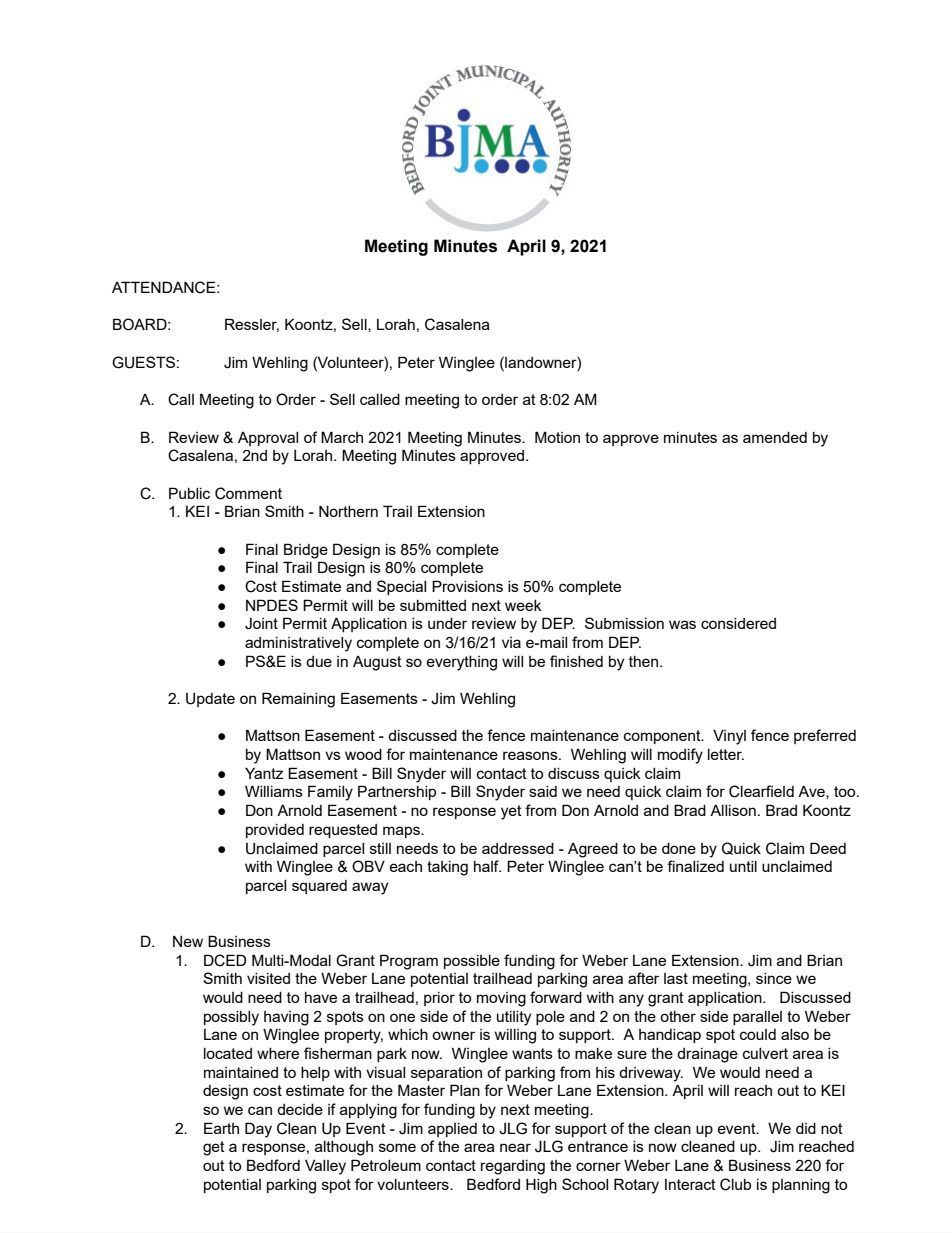 Image resolution: width=952 pixels, height=1233 pixels. I want to click on was, so click(682, 624).
